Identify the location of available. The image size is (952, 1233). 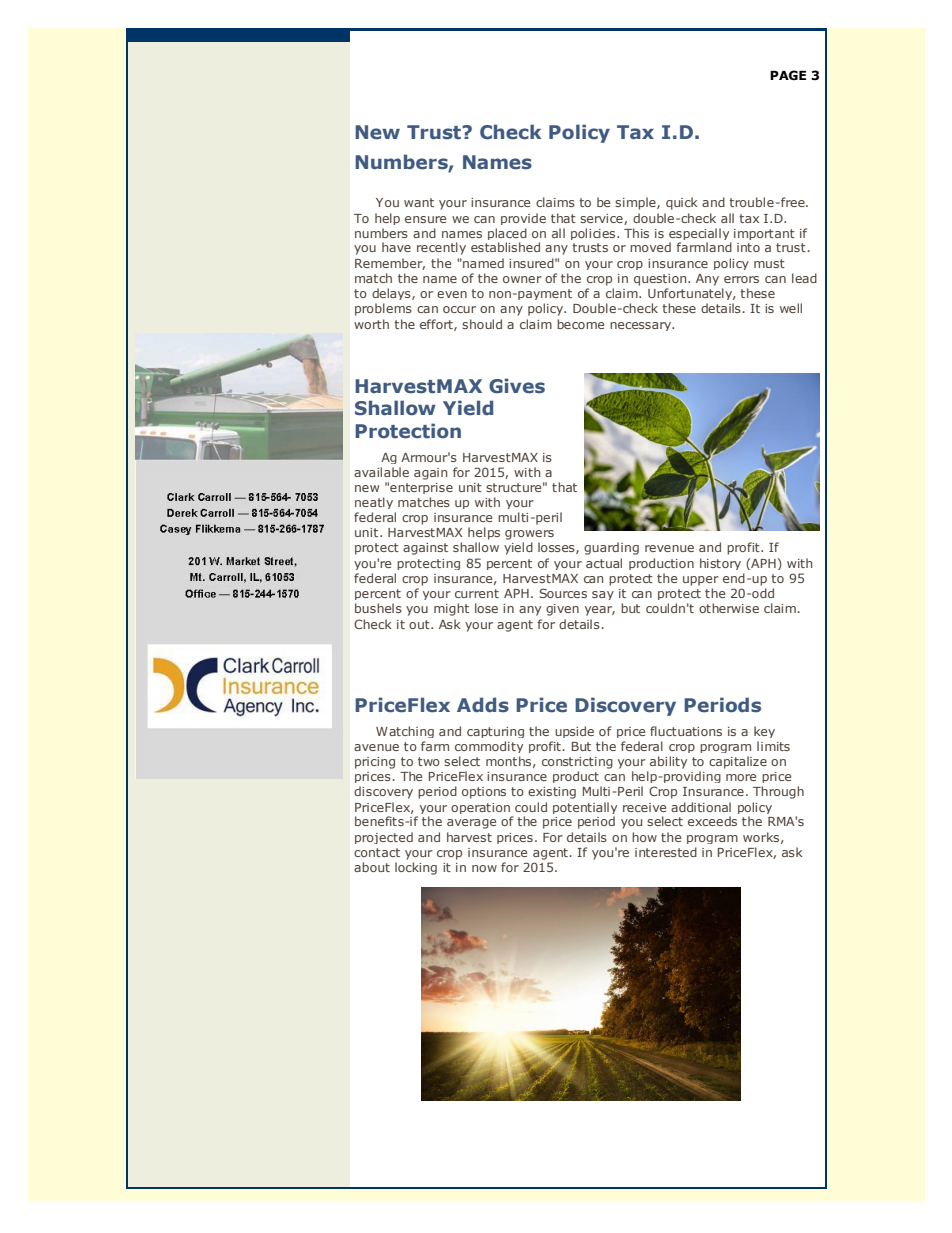
(381, 472).
